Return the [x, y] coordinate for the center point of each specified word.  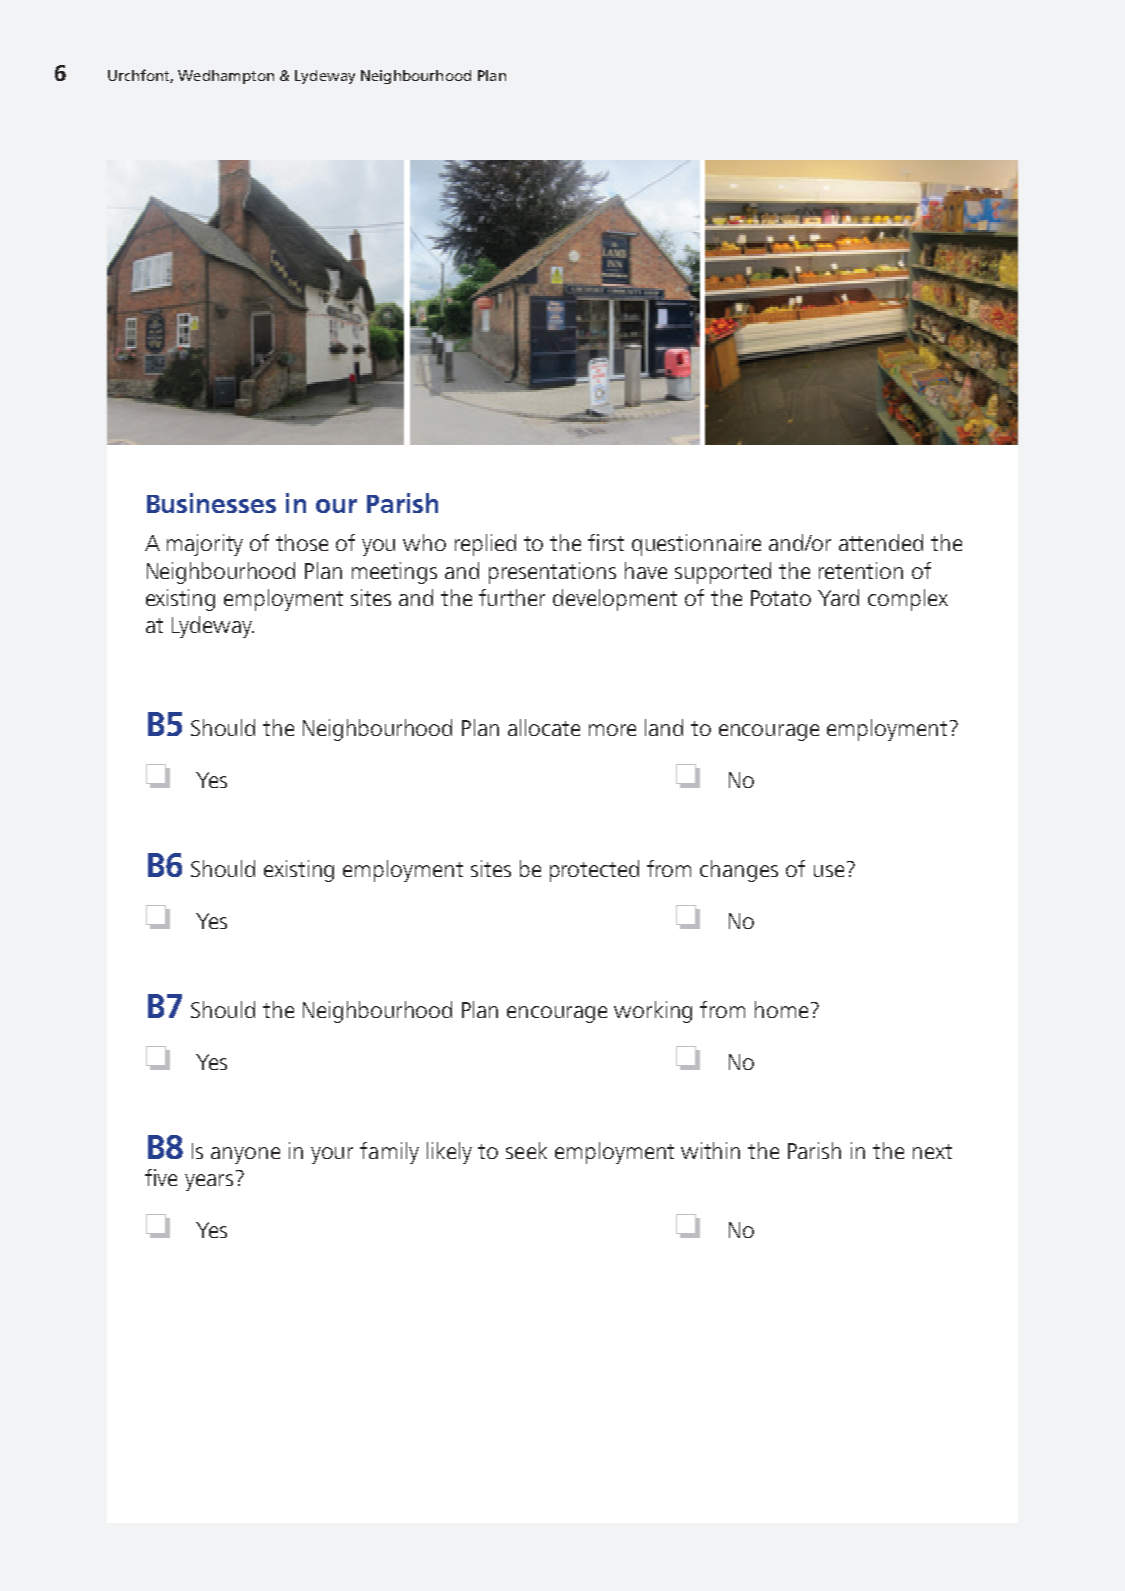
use [829, 871]
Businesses [211, 503]
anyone [245, 1155]
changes [739, 871]
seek [526, 1150]
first [606, 542]
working [653, 1012]
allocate [544, 727]
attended [881, 542]
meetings [394, 573]
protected [594, 871]
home [781, 1009]
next [932, 1151]
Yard [838, 597]
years [209, 1182]
